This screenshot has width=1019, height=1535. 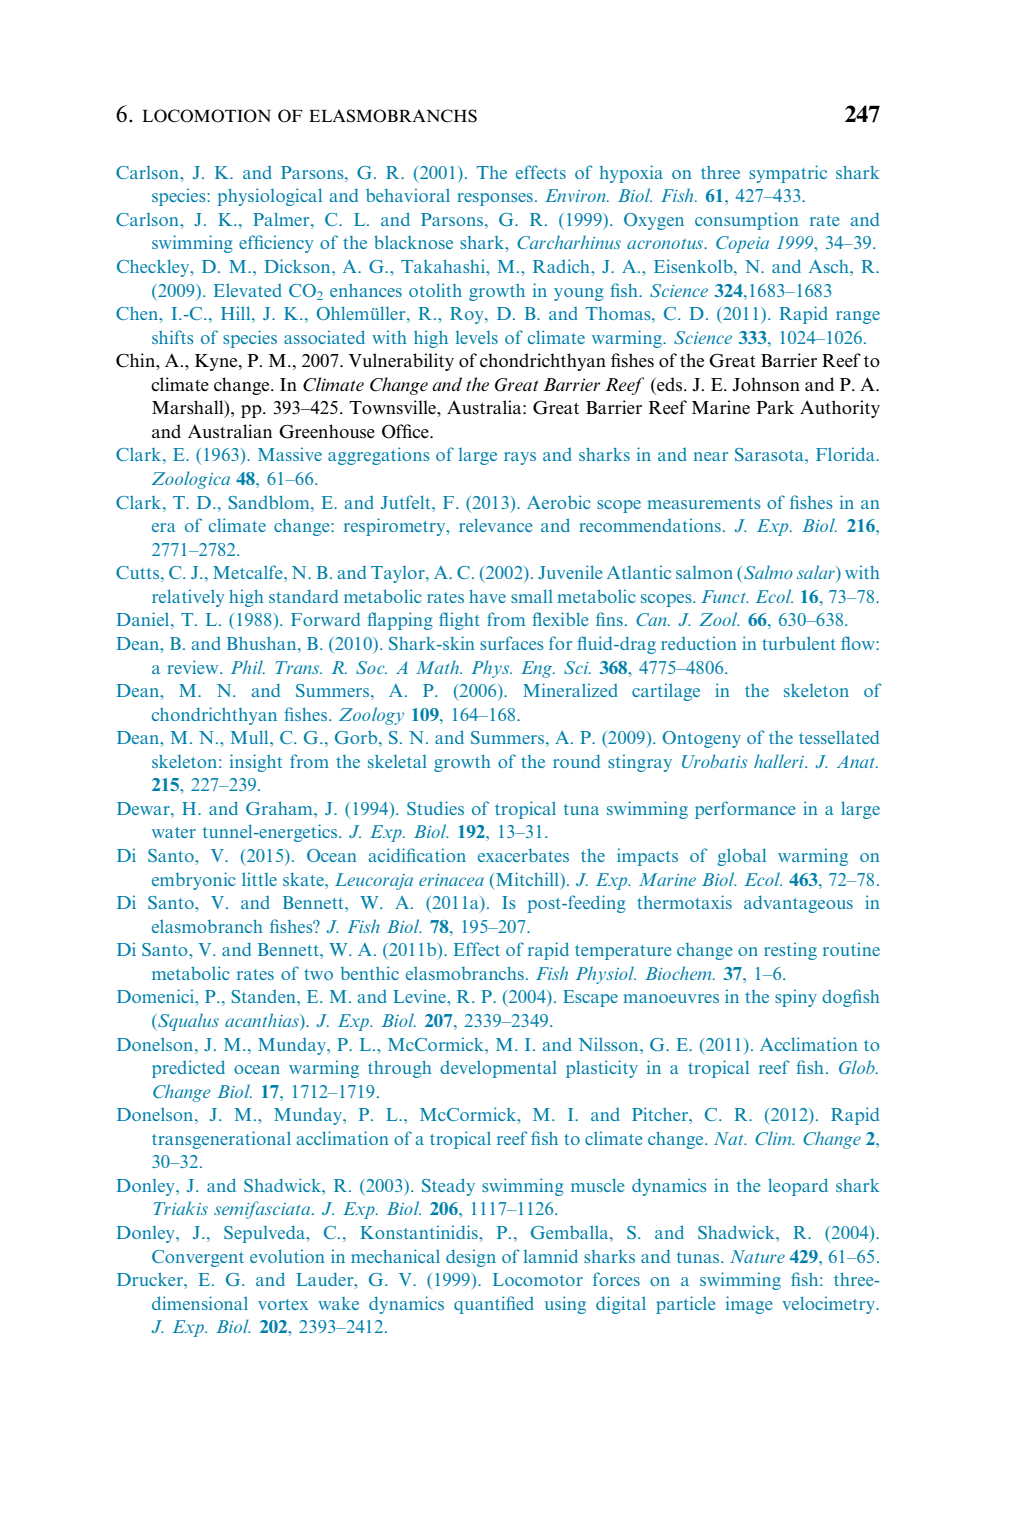 What do you see at coordinates (495, 199) in the screenshot?
I see `responses` at bounding box center [495, 199].
